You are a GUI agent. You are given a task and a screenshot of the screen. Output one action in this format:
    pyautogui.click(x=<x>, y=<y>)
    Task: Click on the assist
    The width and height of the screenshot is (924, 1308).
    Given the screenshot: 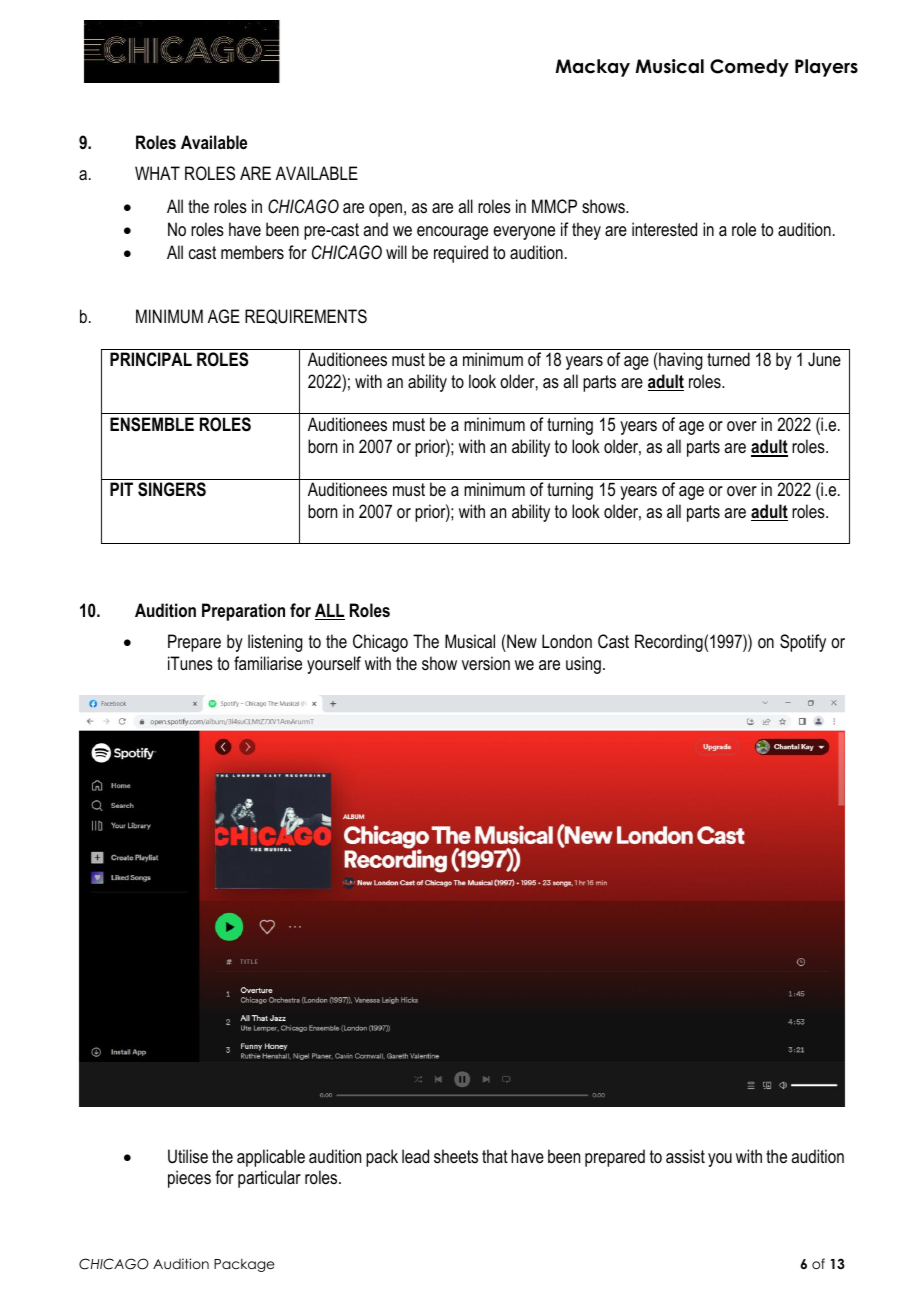 What is the action you would take?
    pyautogui.click(x=685, y=1156)
